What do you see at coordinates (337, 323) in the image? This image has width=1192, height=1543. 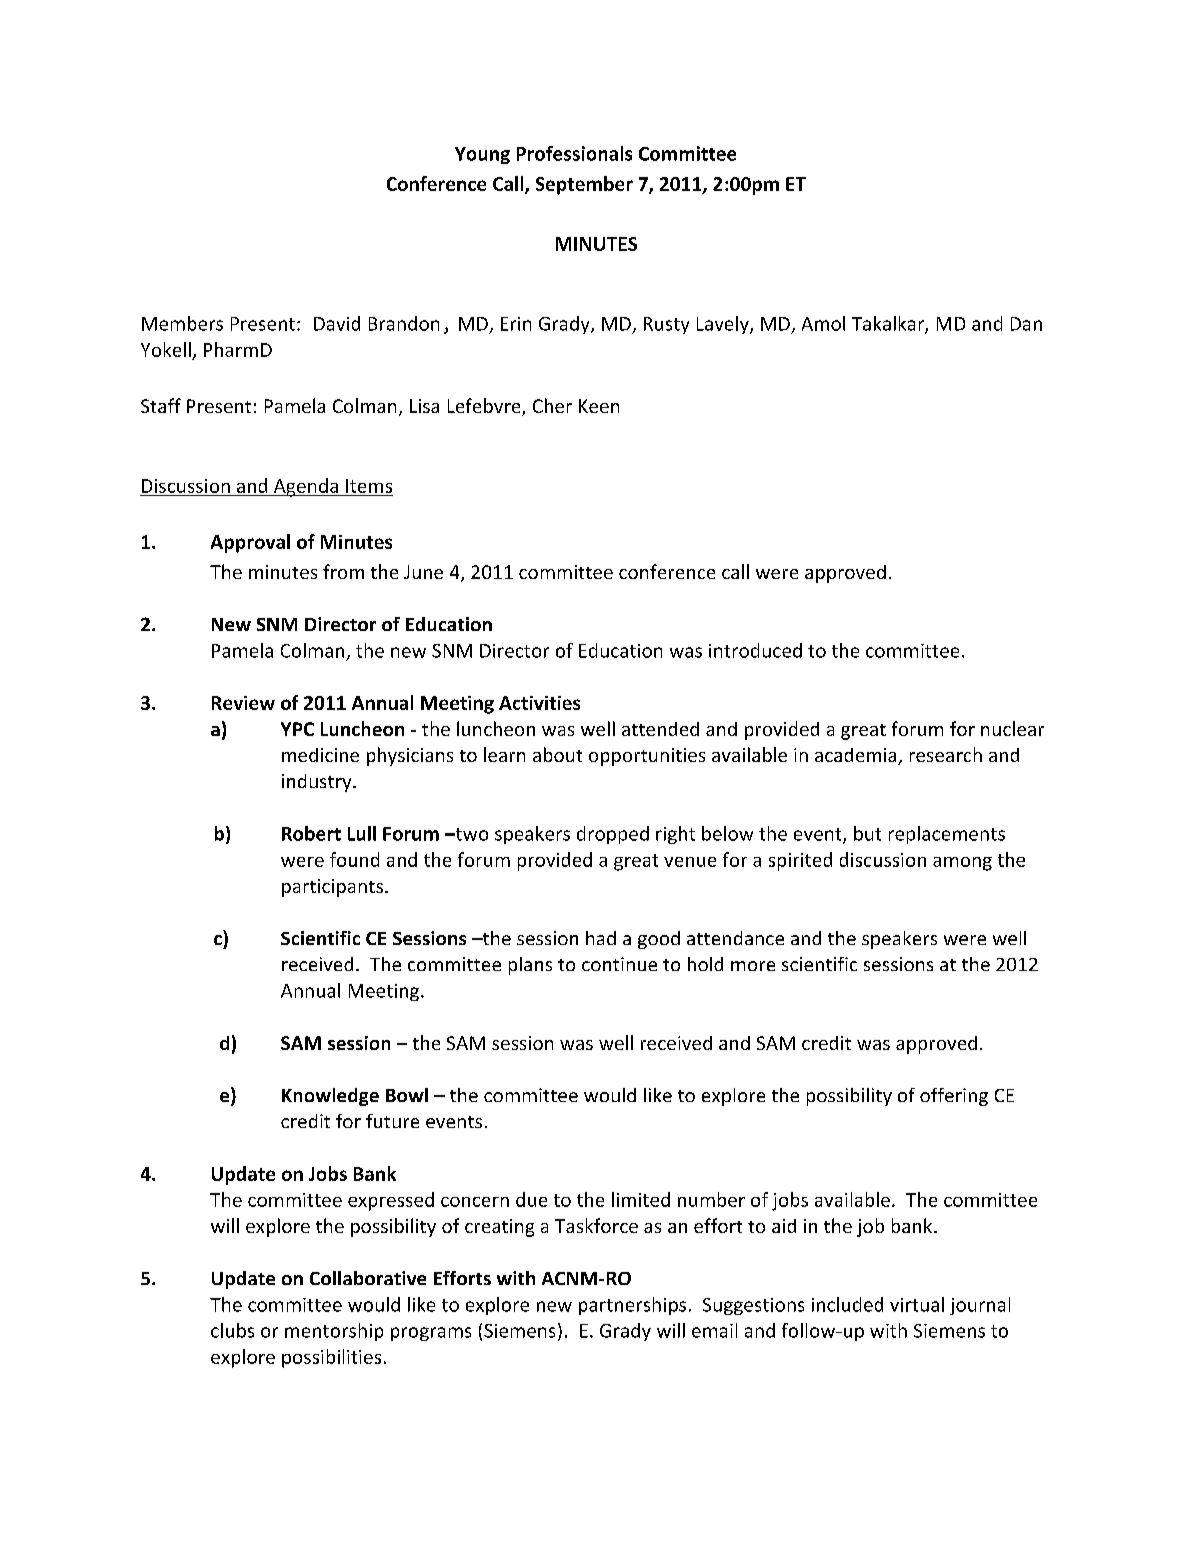 I see `David` at bounding box center [337, 323].
